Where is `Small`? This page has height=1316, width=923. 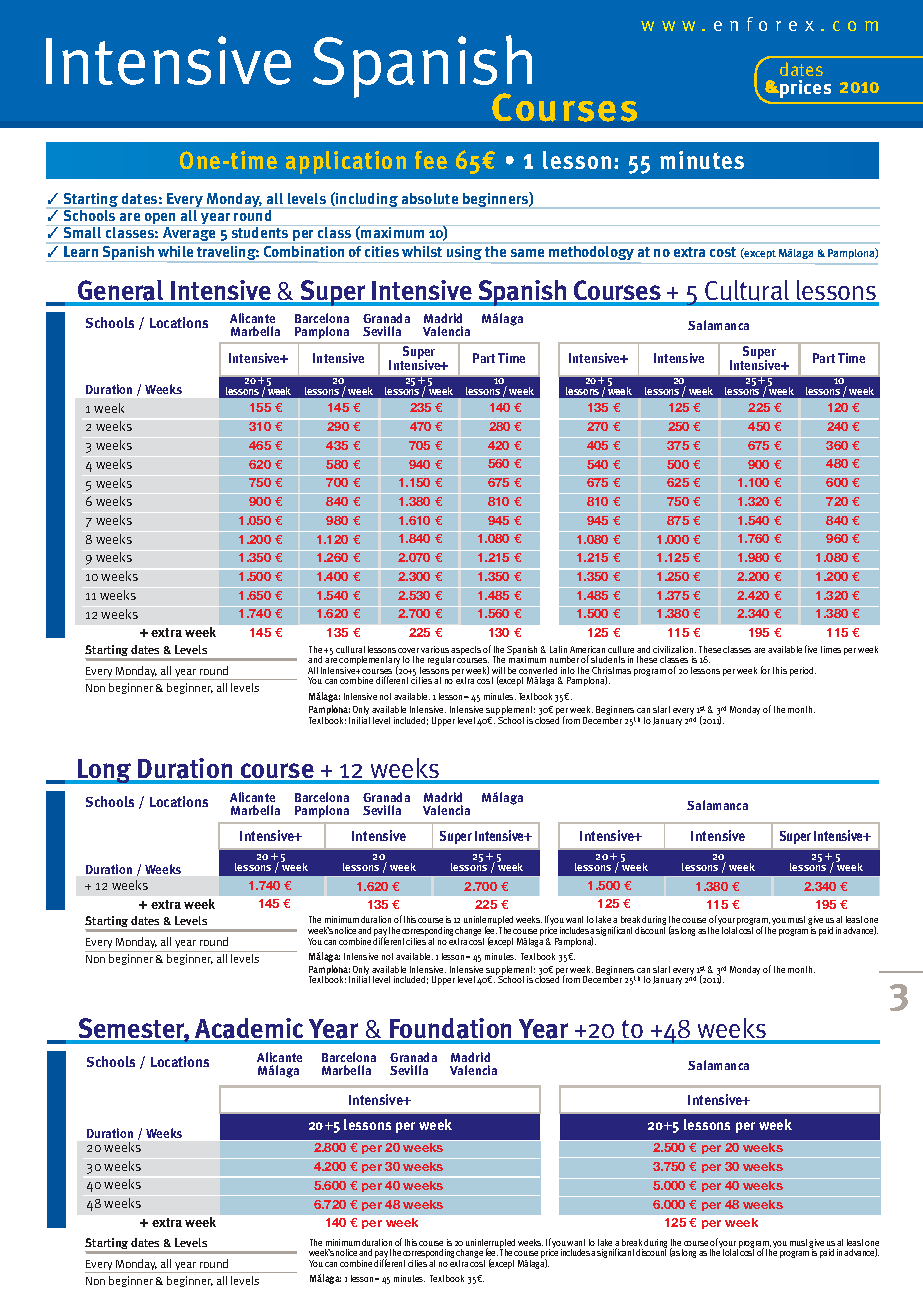
Small is located at coordinates (82, 232).
